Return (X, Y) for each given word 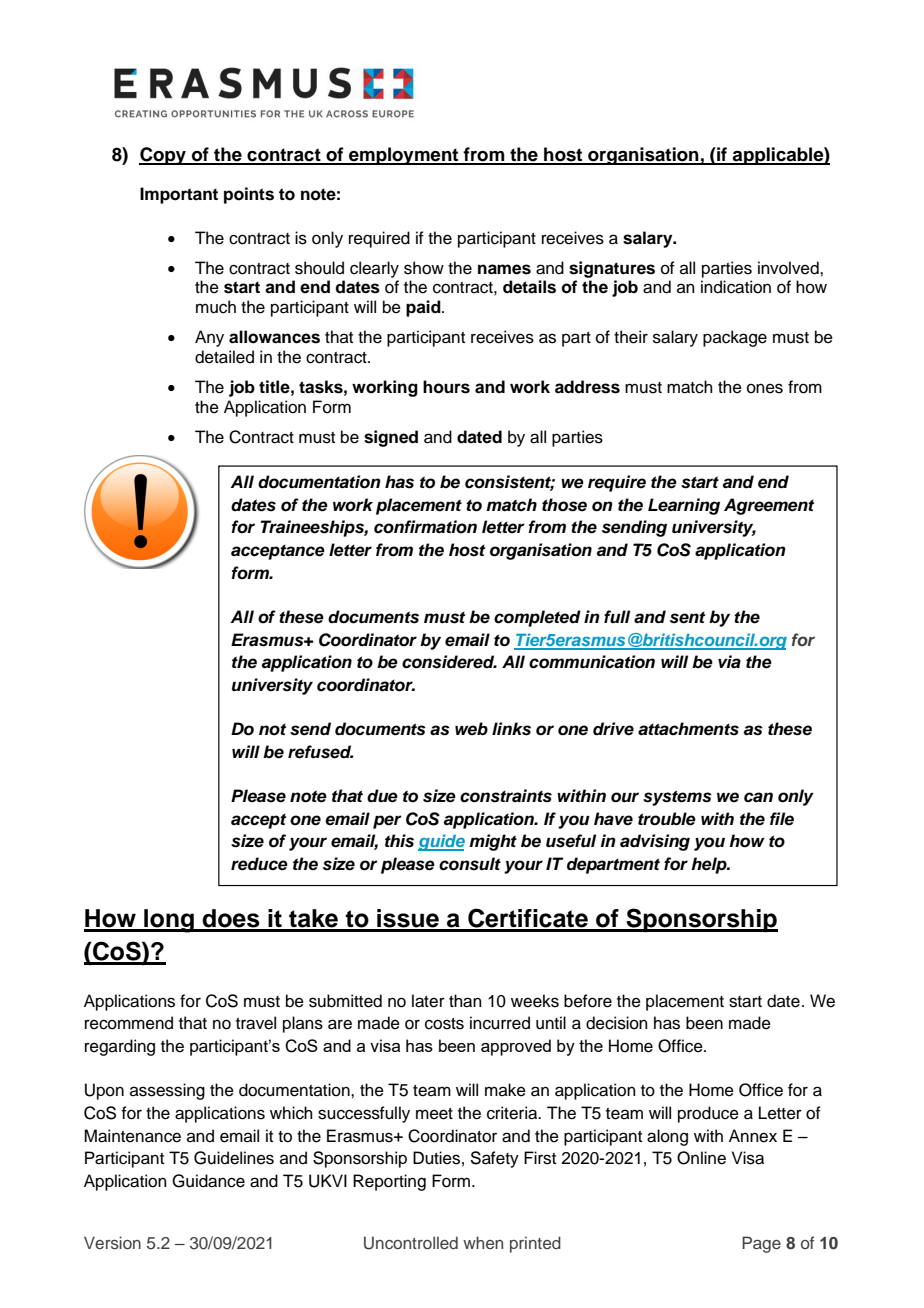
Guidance (208, 1181)
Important (179, 195)
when (483, 1242)
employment (404, 156)
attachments (688, 729)
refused (320, 752)
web (471, 729)
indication (736, 287)
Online (701, 1158)
